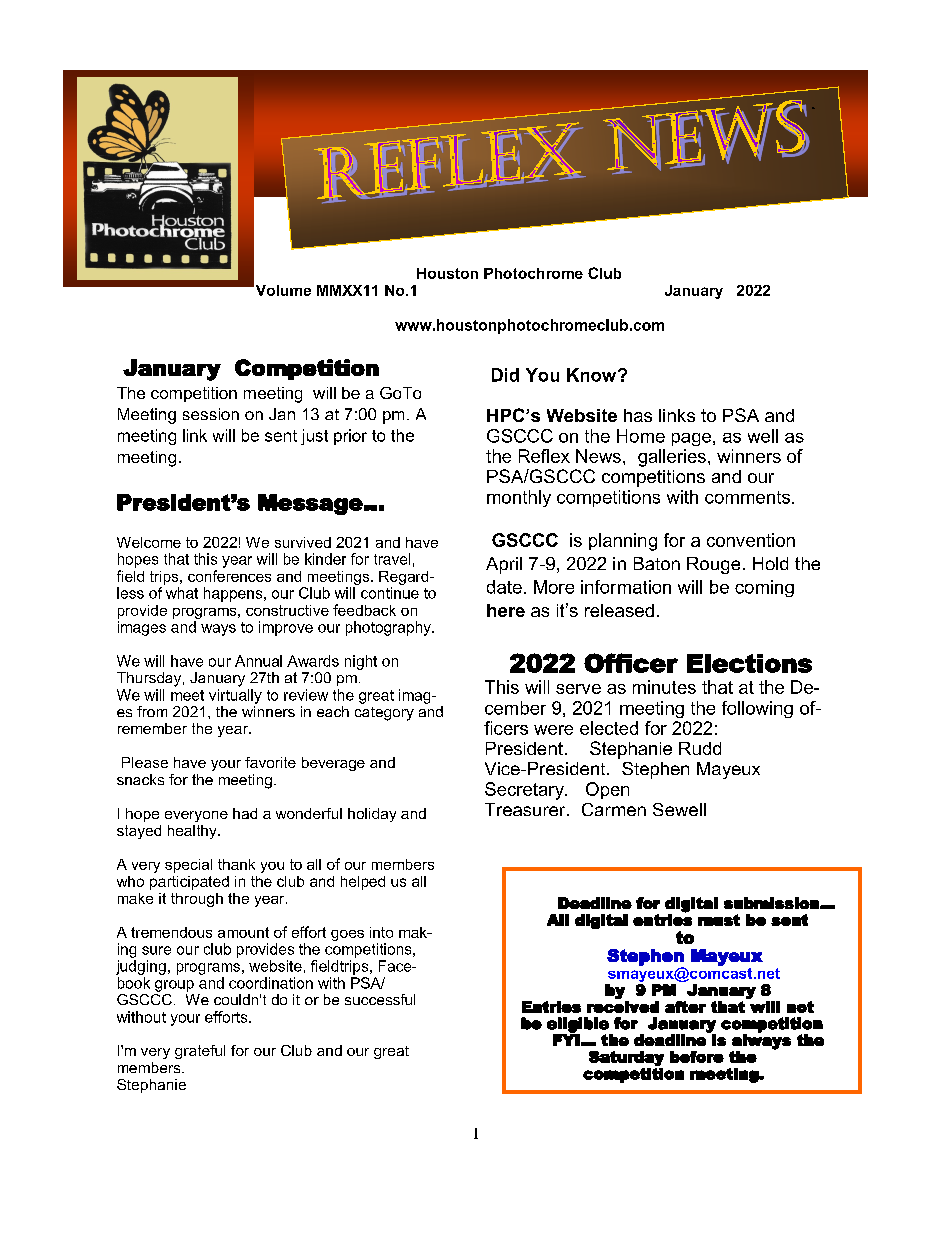  I want to click on virtually, so click(235, 696).
